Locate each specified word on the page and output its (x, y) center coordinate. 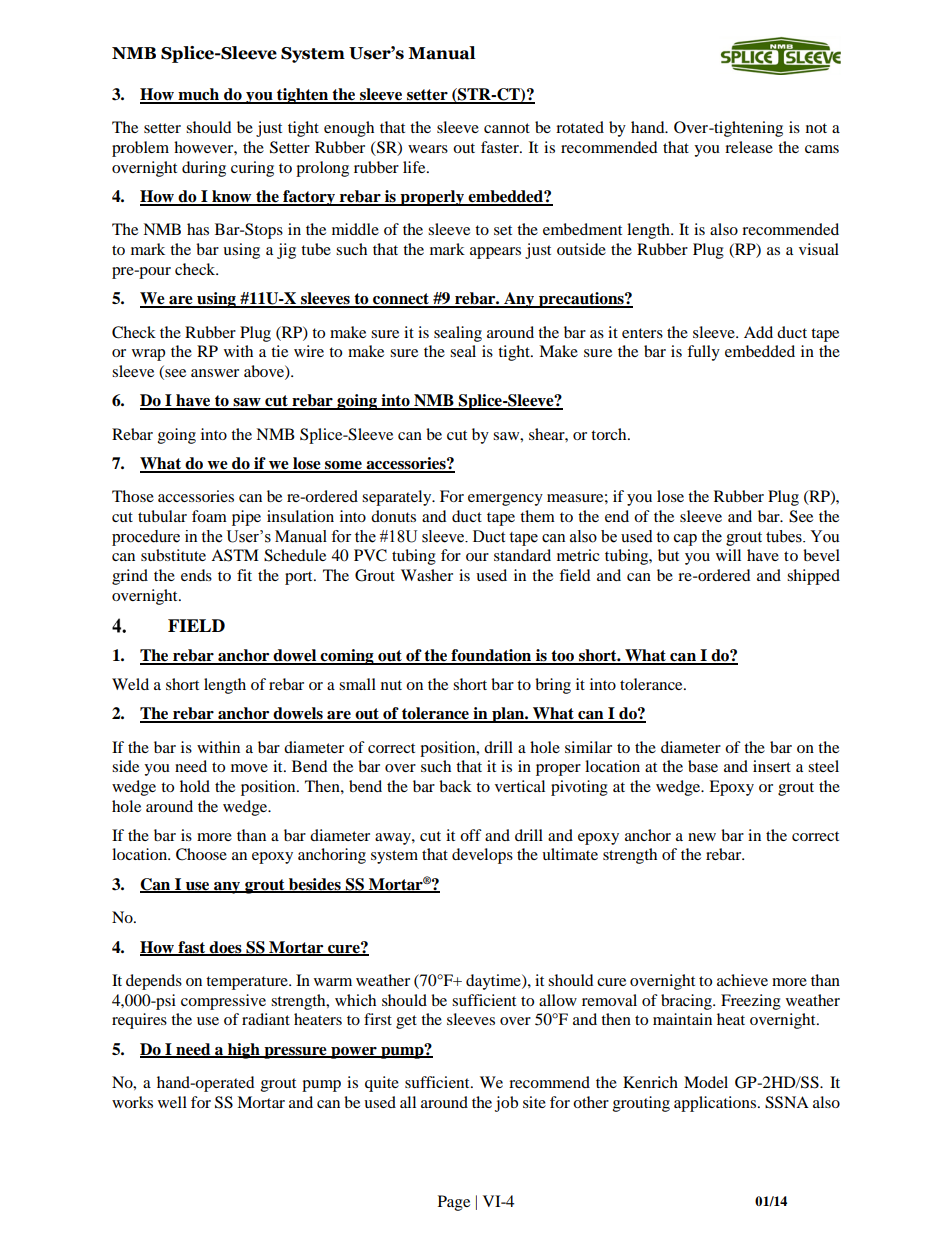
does (226, 948)
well (172, 1102)
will (728, 555)
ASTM (235, 555)
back (455, 786)
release (749, 147)
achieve (742, 980)
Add (758, 332)
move (249, 768)
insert (772, 766)
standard (522, 555)
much (199, 95)
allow (558, 1000)
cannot (507, 128)
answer (215, 373)
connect (401, 300)
